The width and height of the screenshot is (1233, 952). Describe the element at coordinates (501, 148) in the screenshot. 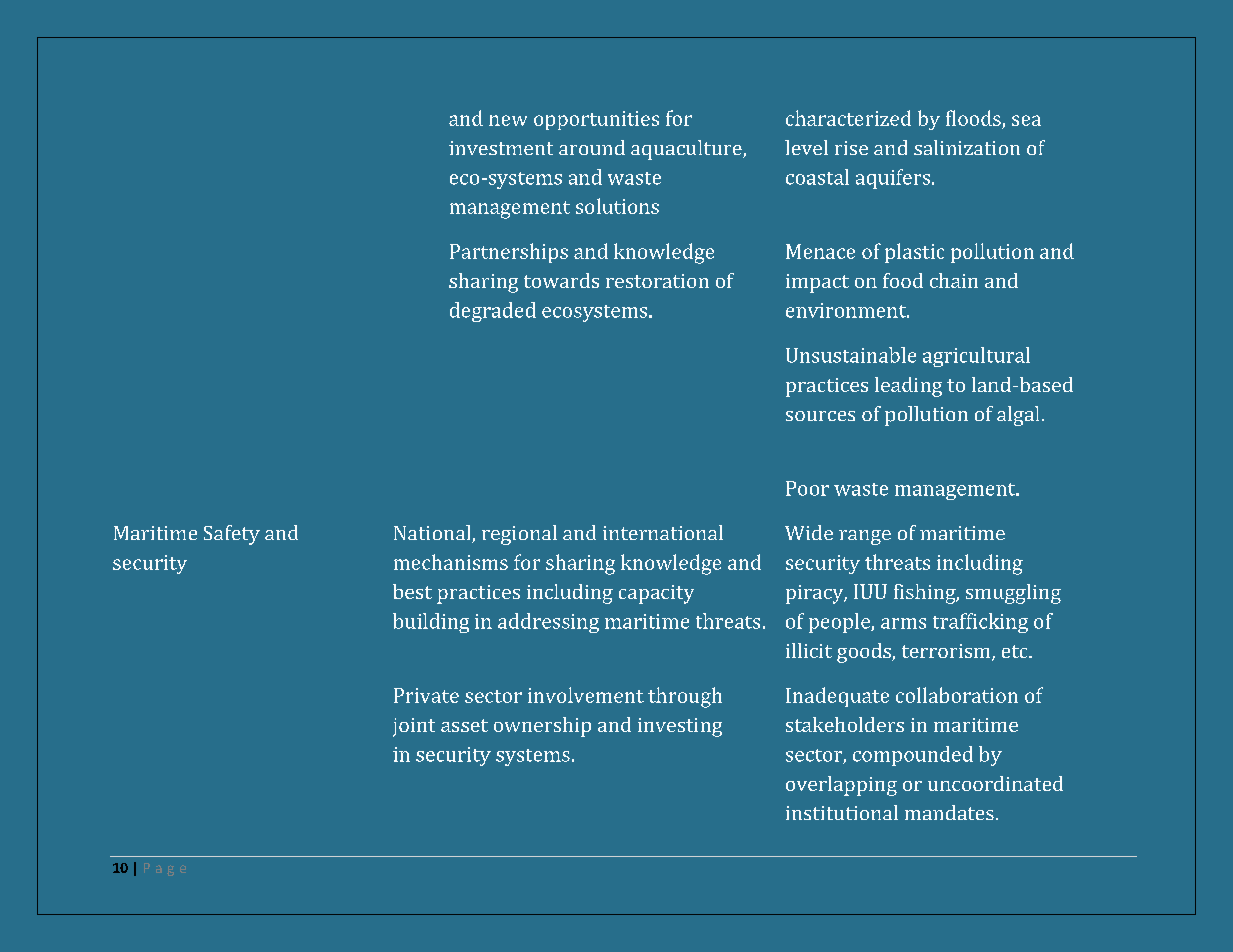

I see `investment` at that location.
